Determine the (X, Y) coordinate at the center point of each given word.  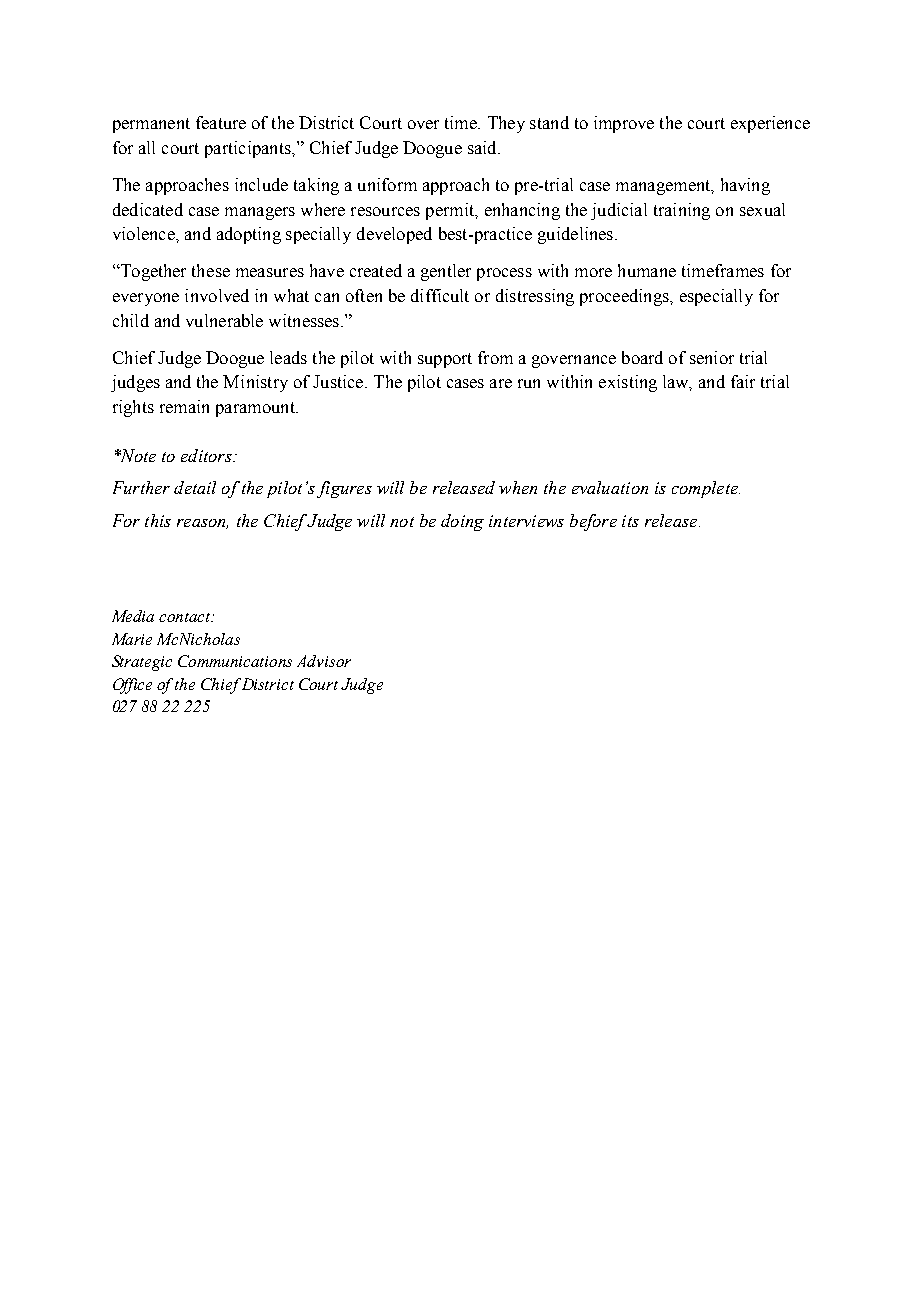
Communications (235, 661)
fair (743, 381)
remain (184, 406)
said (483, 147)
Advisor (324, 661)
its (630, 521)
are (501, 383)
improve (624, 124)
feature (221, 122)
